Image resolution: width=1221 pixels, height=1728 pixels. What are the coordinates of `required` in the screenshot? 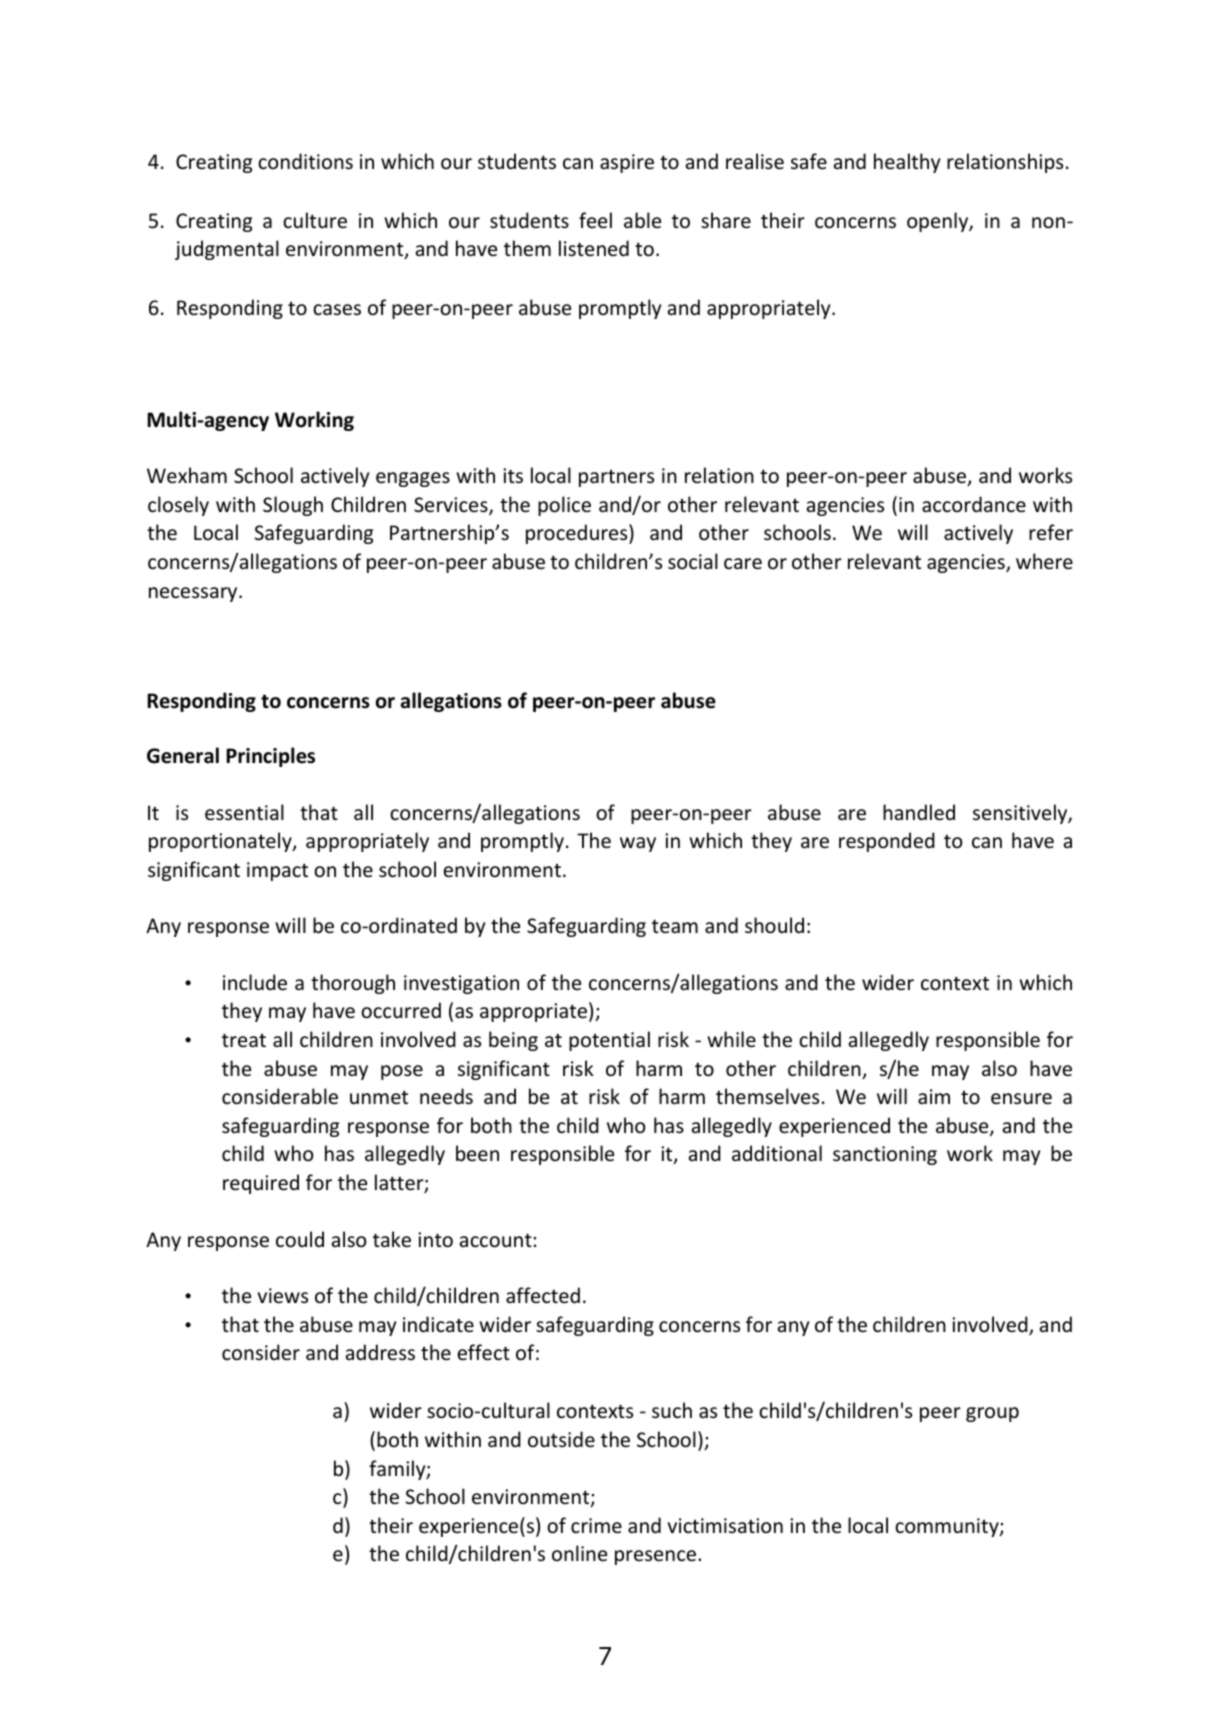 It's located at (261, 1184).
